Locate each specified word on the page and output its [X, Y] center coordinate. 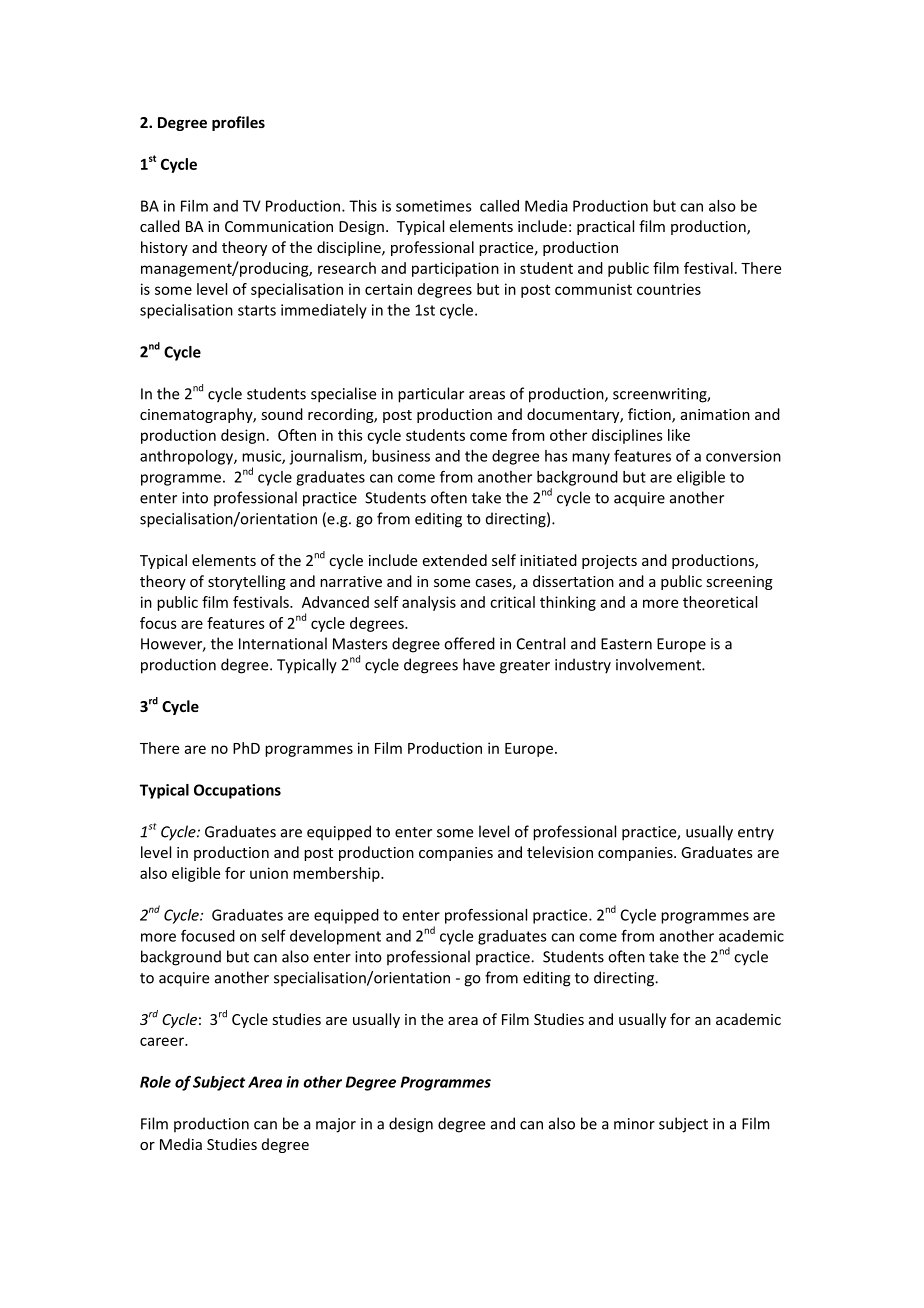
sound [282, 414]
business [401, 456]
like [679, 435]
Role [155, 1082]
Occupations [237, 791]
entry [756, 834]
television [560, 852]
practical [605, 227]
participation [455, 269]
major [336, 1125]
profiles [238, 123]
